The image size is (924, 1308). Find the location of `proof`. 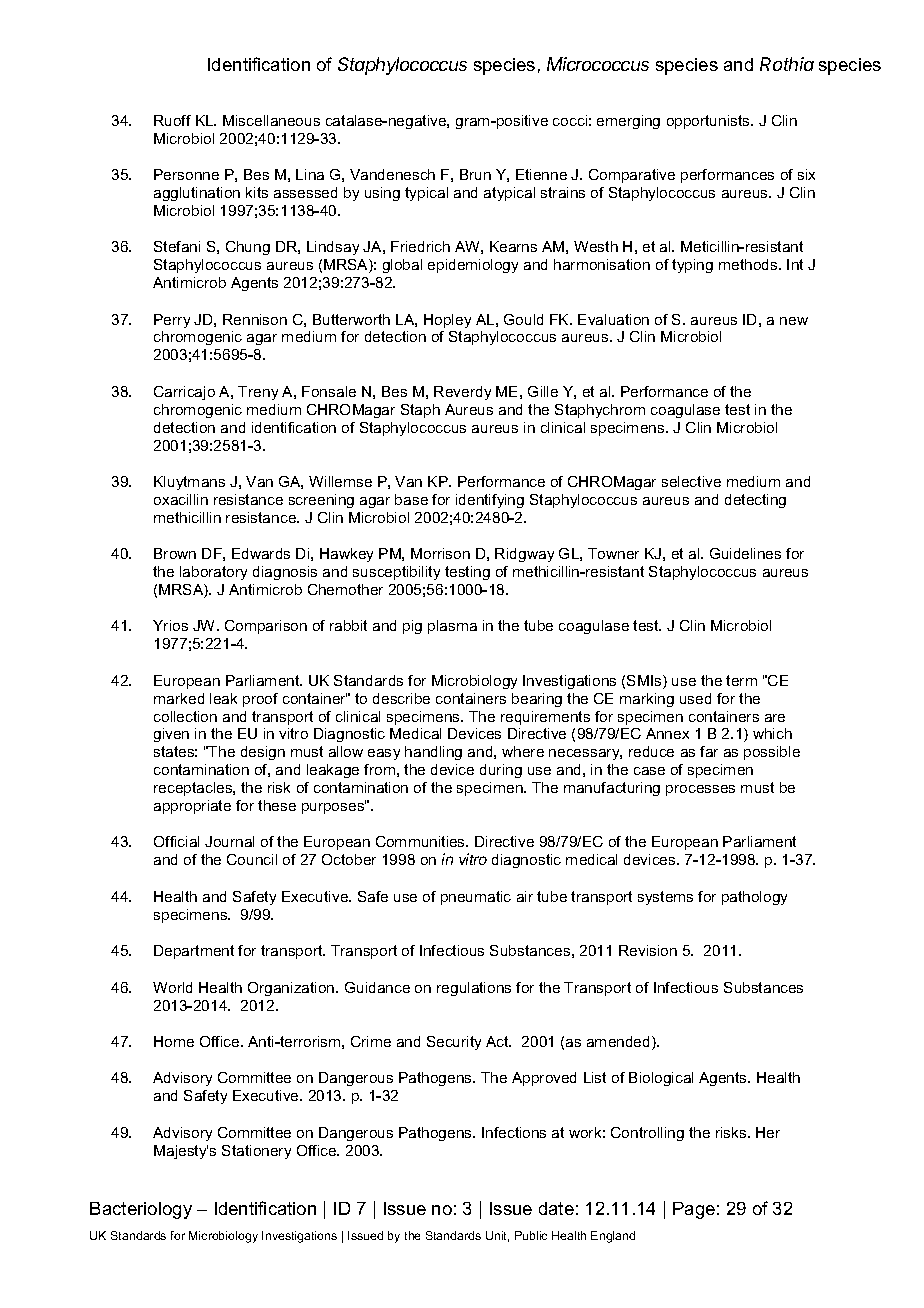

proof is located at coordinates (260, 700).
